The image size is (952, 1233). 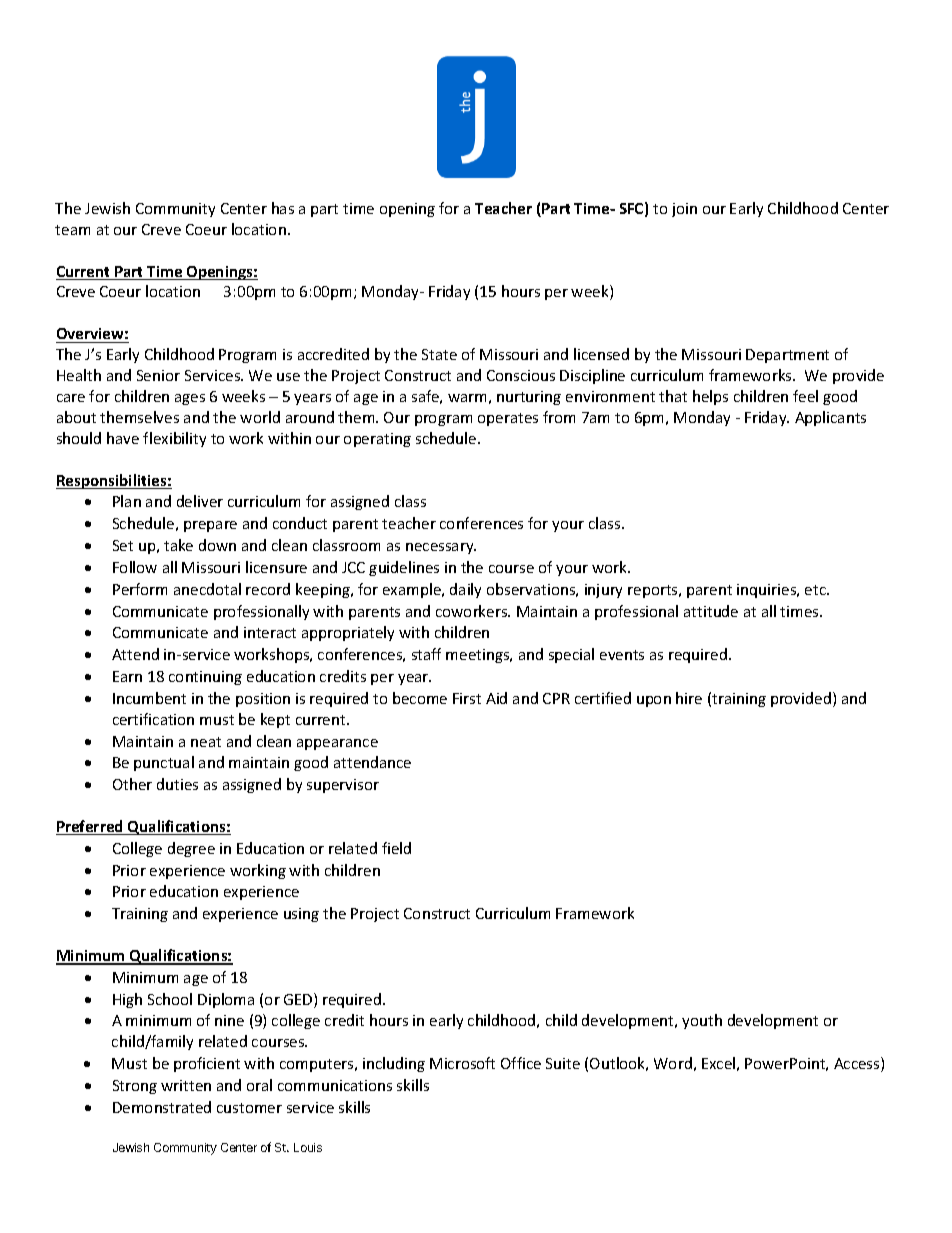 What do you see at coordinates (162, 1107) in the screenshot?
I see `Demonstrated` at bounding box center [162, 1107].
